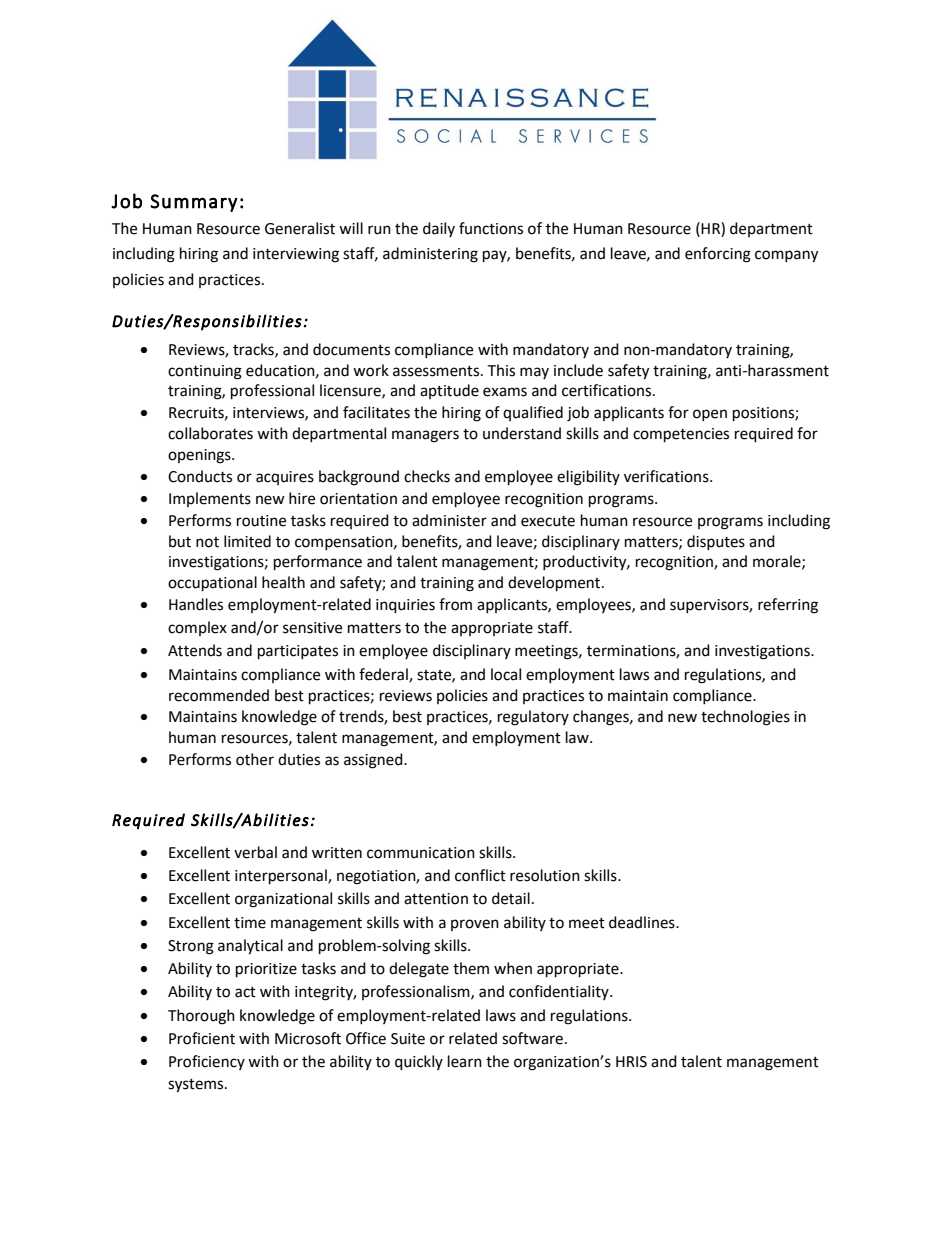  I want to click on enforcing, so click(718, 255).
